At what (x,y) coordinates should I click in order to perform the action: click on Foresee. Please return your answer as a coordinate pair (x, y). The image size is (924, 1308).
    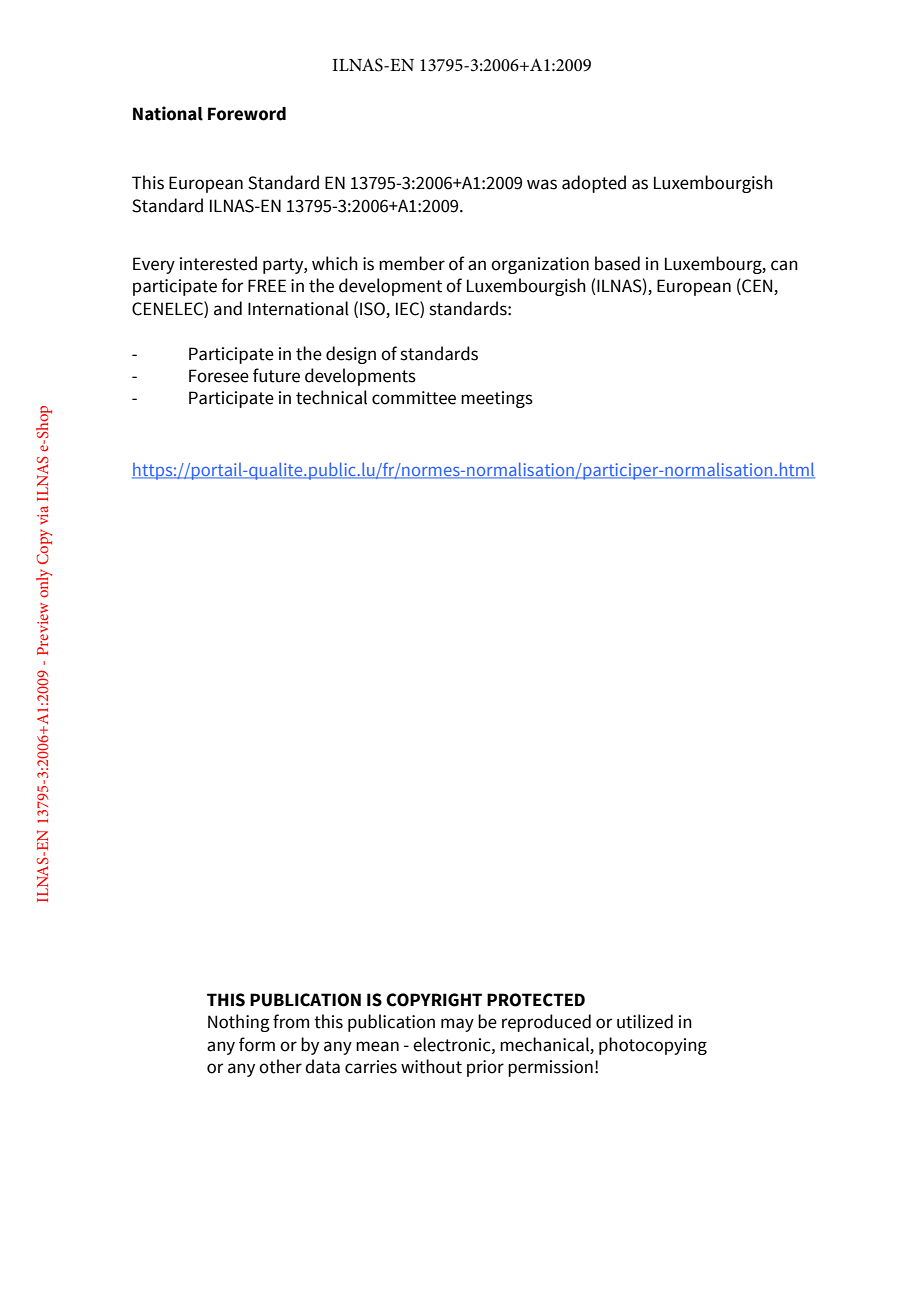
    Looking at the image, I should click on (219, 376).
